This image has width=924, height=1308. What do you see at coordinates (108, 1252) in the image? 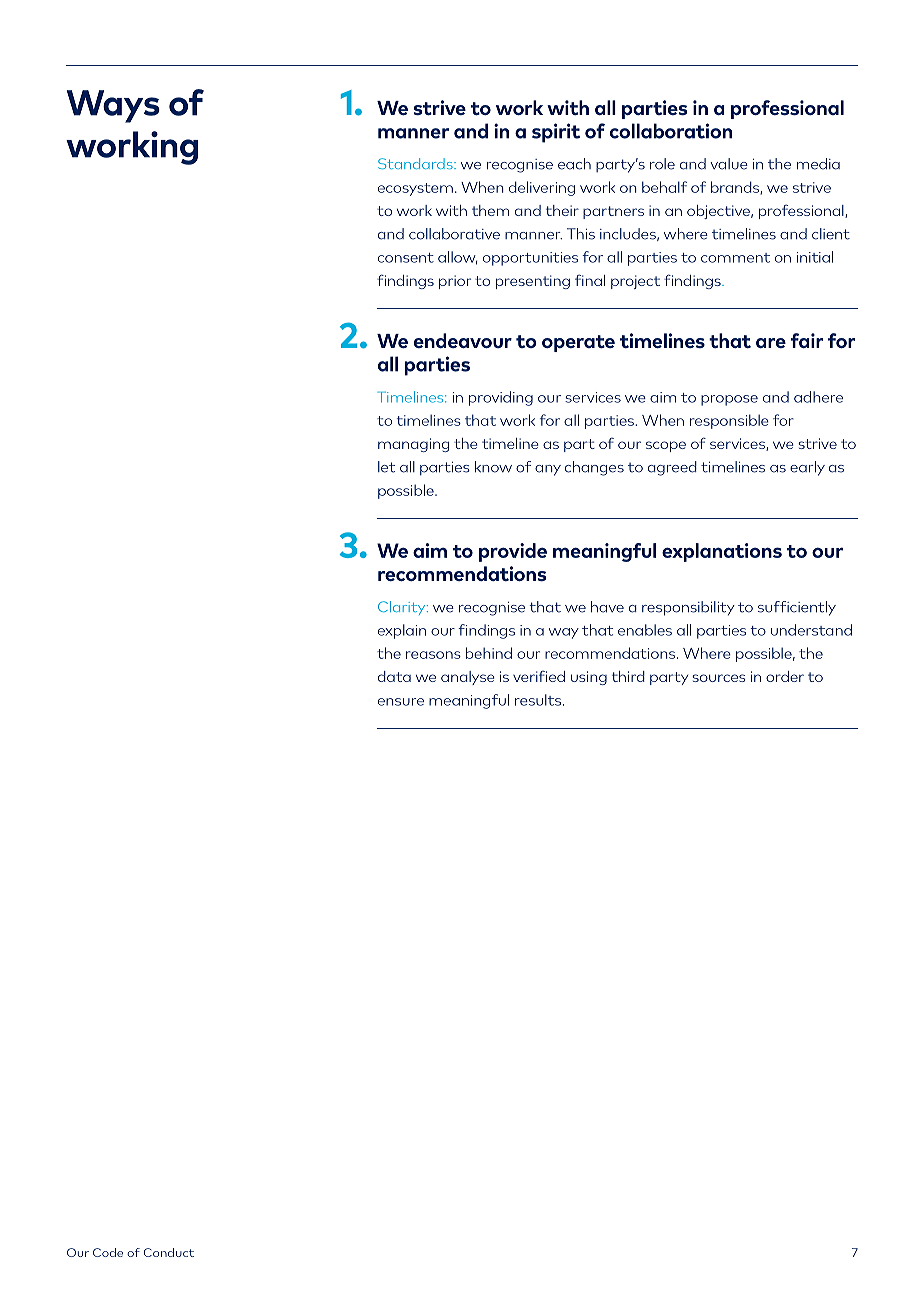
I see `Code` at bounding box center [108, 1252].
